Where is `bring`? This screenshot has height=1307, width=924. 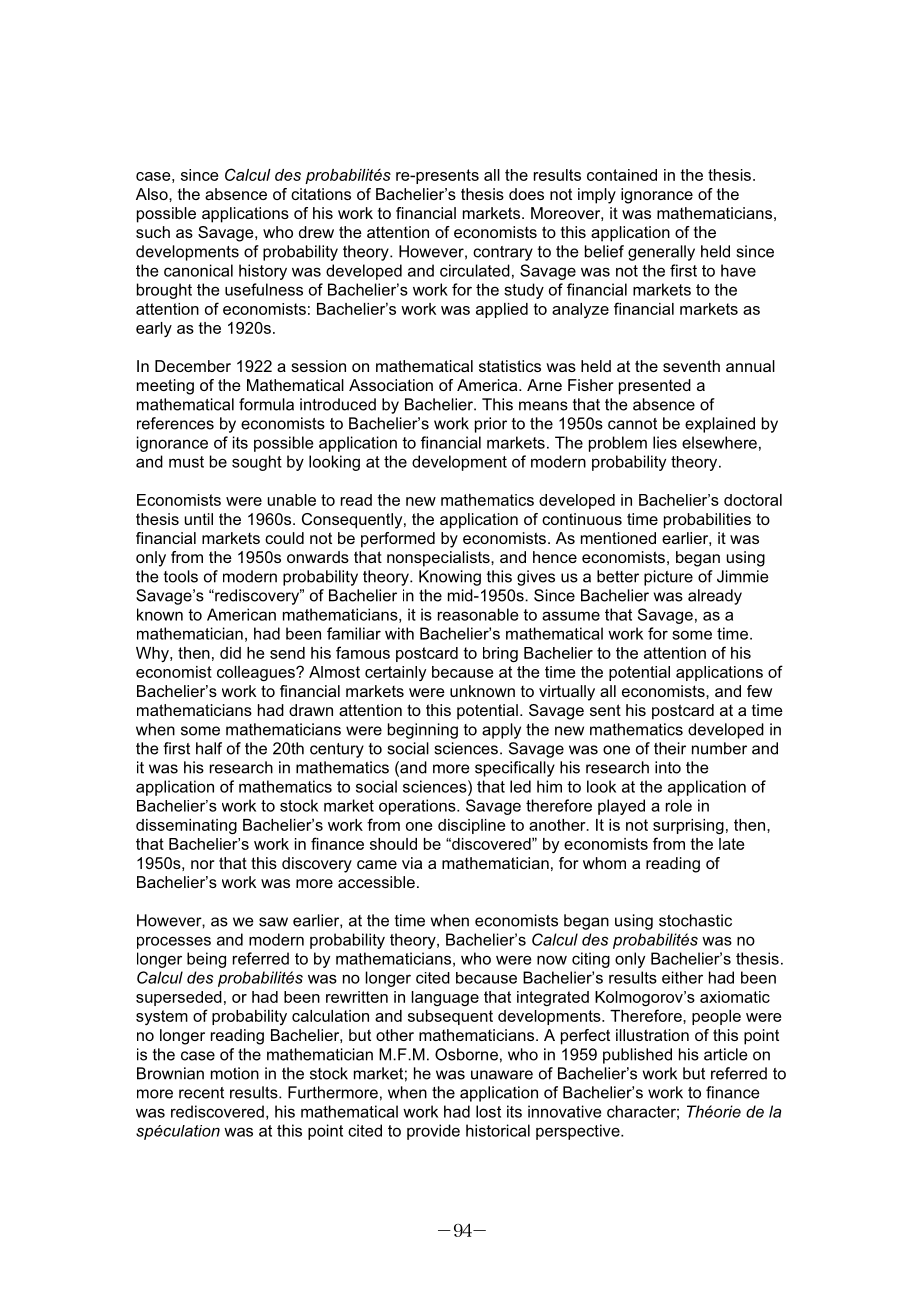 bring is located at coordinates (500, 655).
